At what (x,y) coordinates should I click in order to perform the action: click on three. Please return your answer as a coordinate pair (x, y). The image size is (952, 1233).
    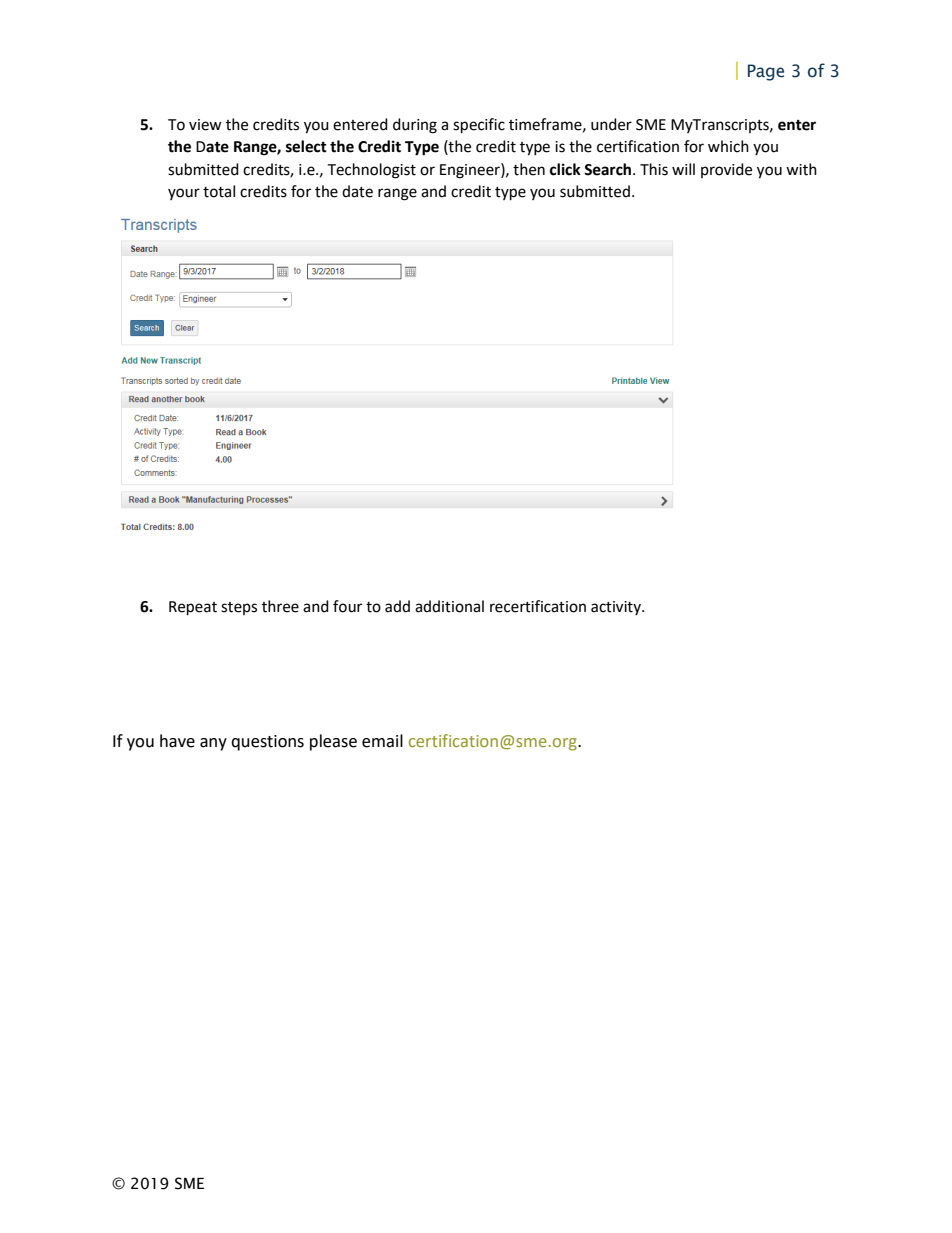
    Looking at the image, I should click on (280, 606).
